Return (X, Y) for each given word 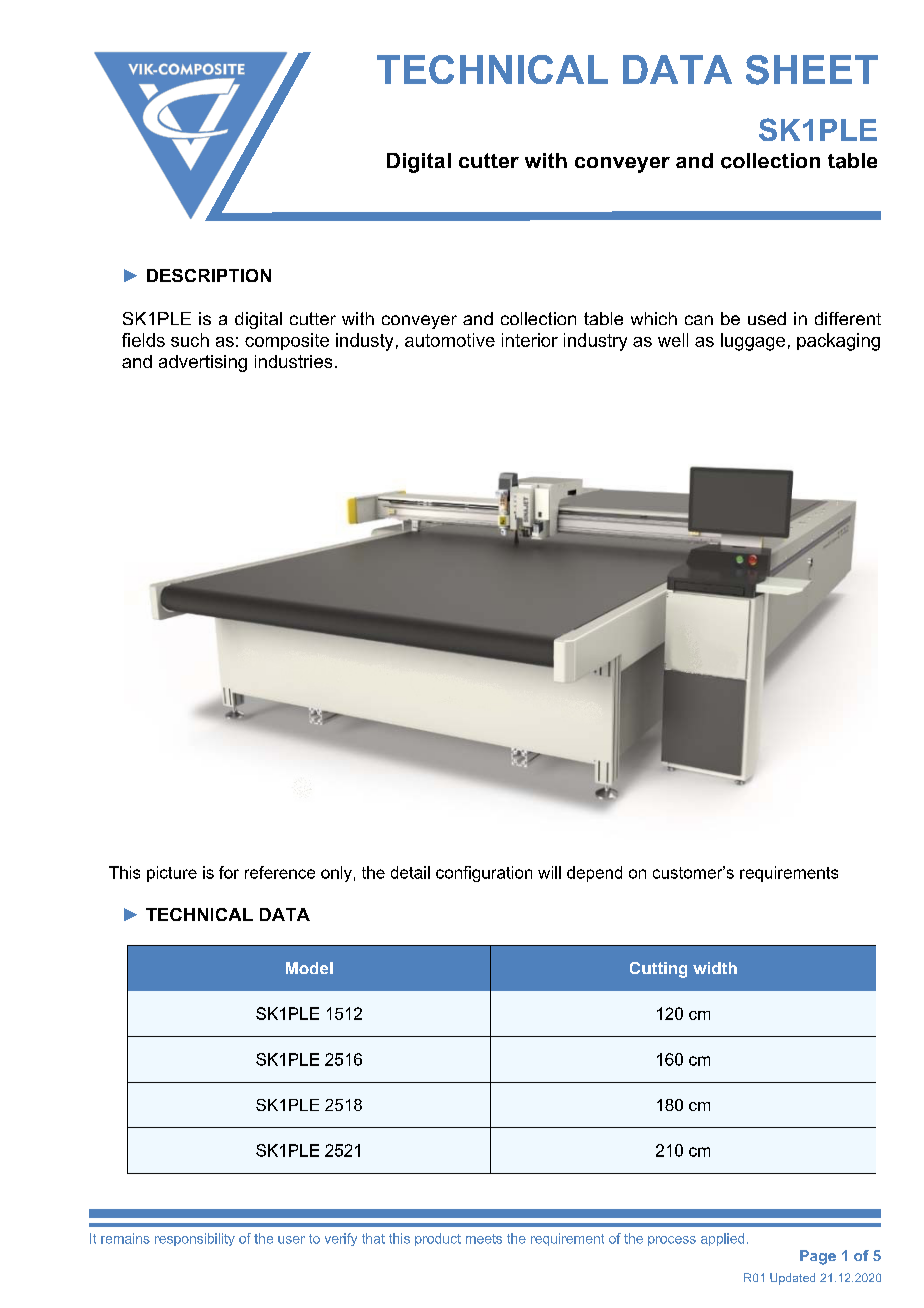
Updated (792, 1279)
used (767, 318)
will (549, 872)
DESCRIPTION (209, 275)
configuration (484, 874)
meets (484, 1239)
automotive (450, 340)
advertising (203, 363)
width (715, 968)
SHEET (812, 70)
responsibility (195, 1239)
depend (594, 874)
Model (309, 968)
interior (530, 340)
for (229, 872)
